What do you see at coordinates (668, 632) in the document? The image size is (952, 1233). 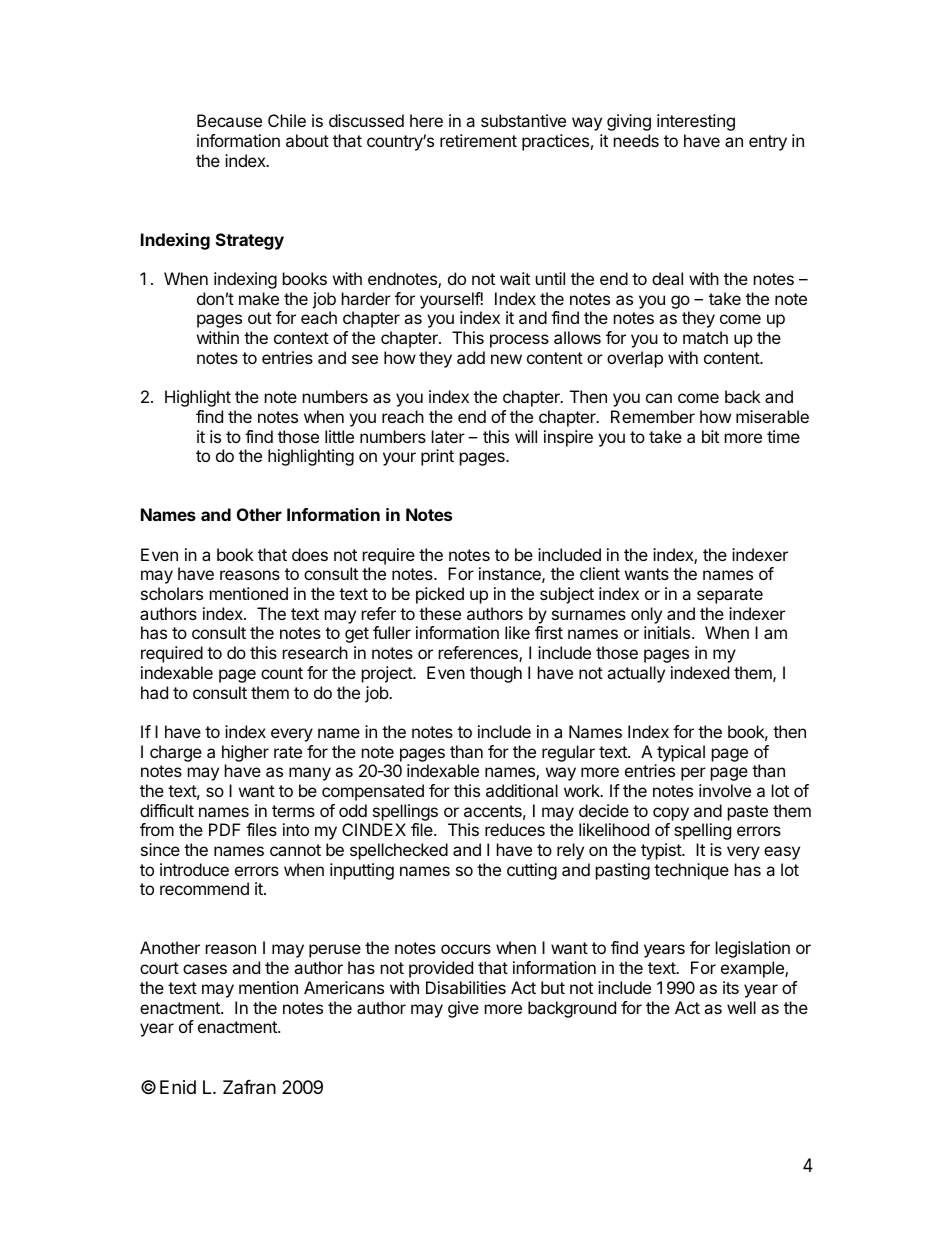 I see `initials` at bounding box center [668, 632].
